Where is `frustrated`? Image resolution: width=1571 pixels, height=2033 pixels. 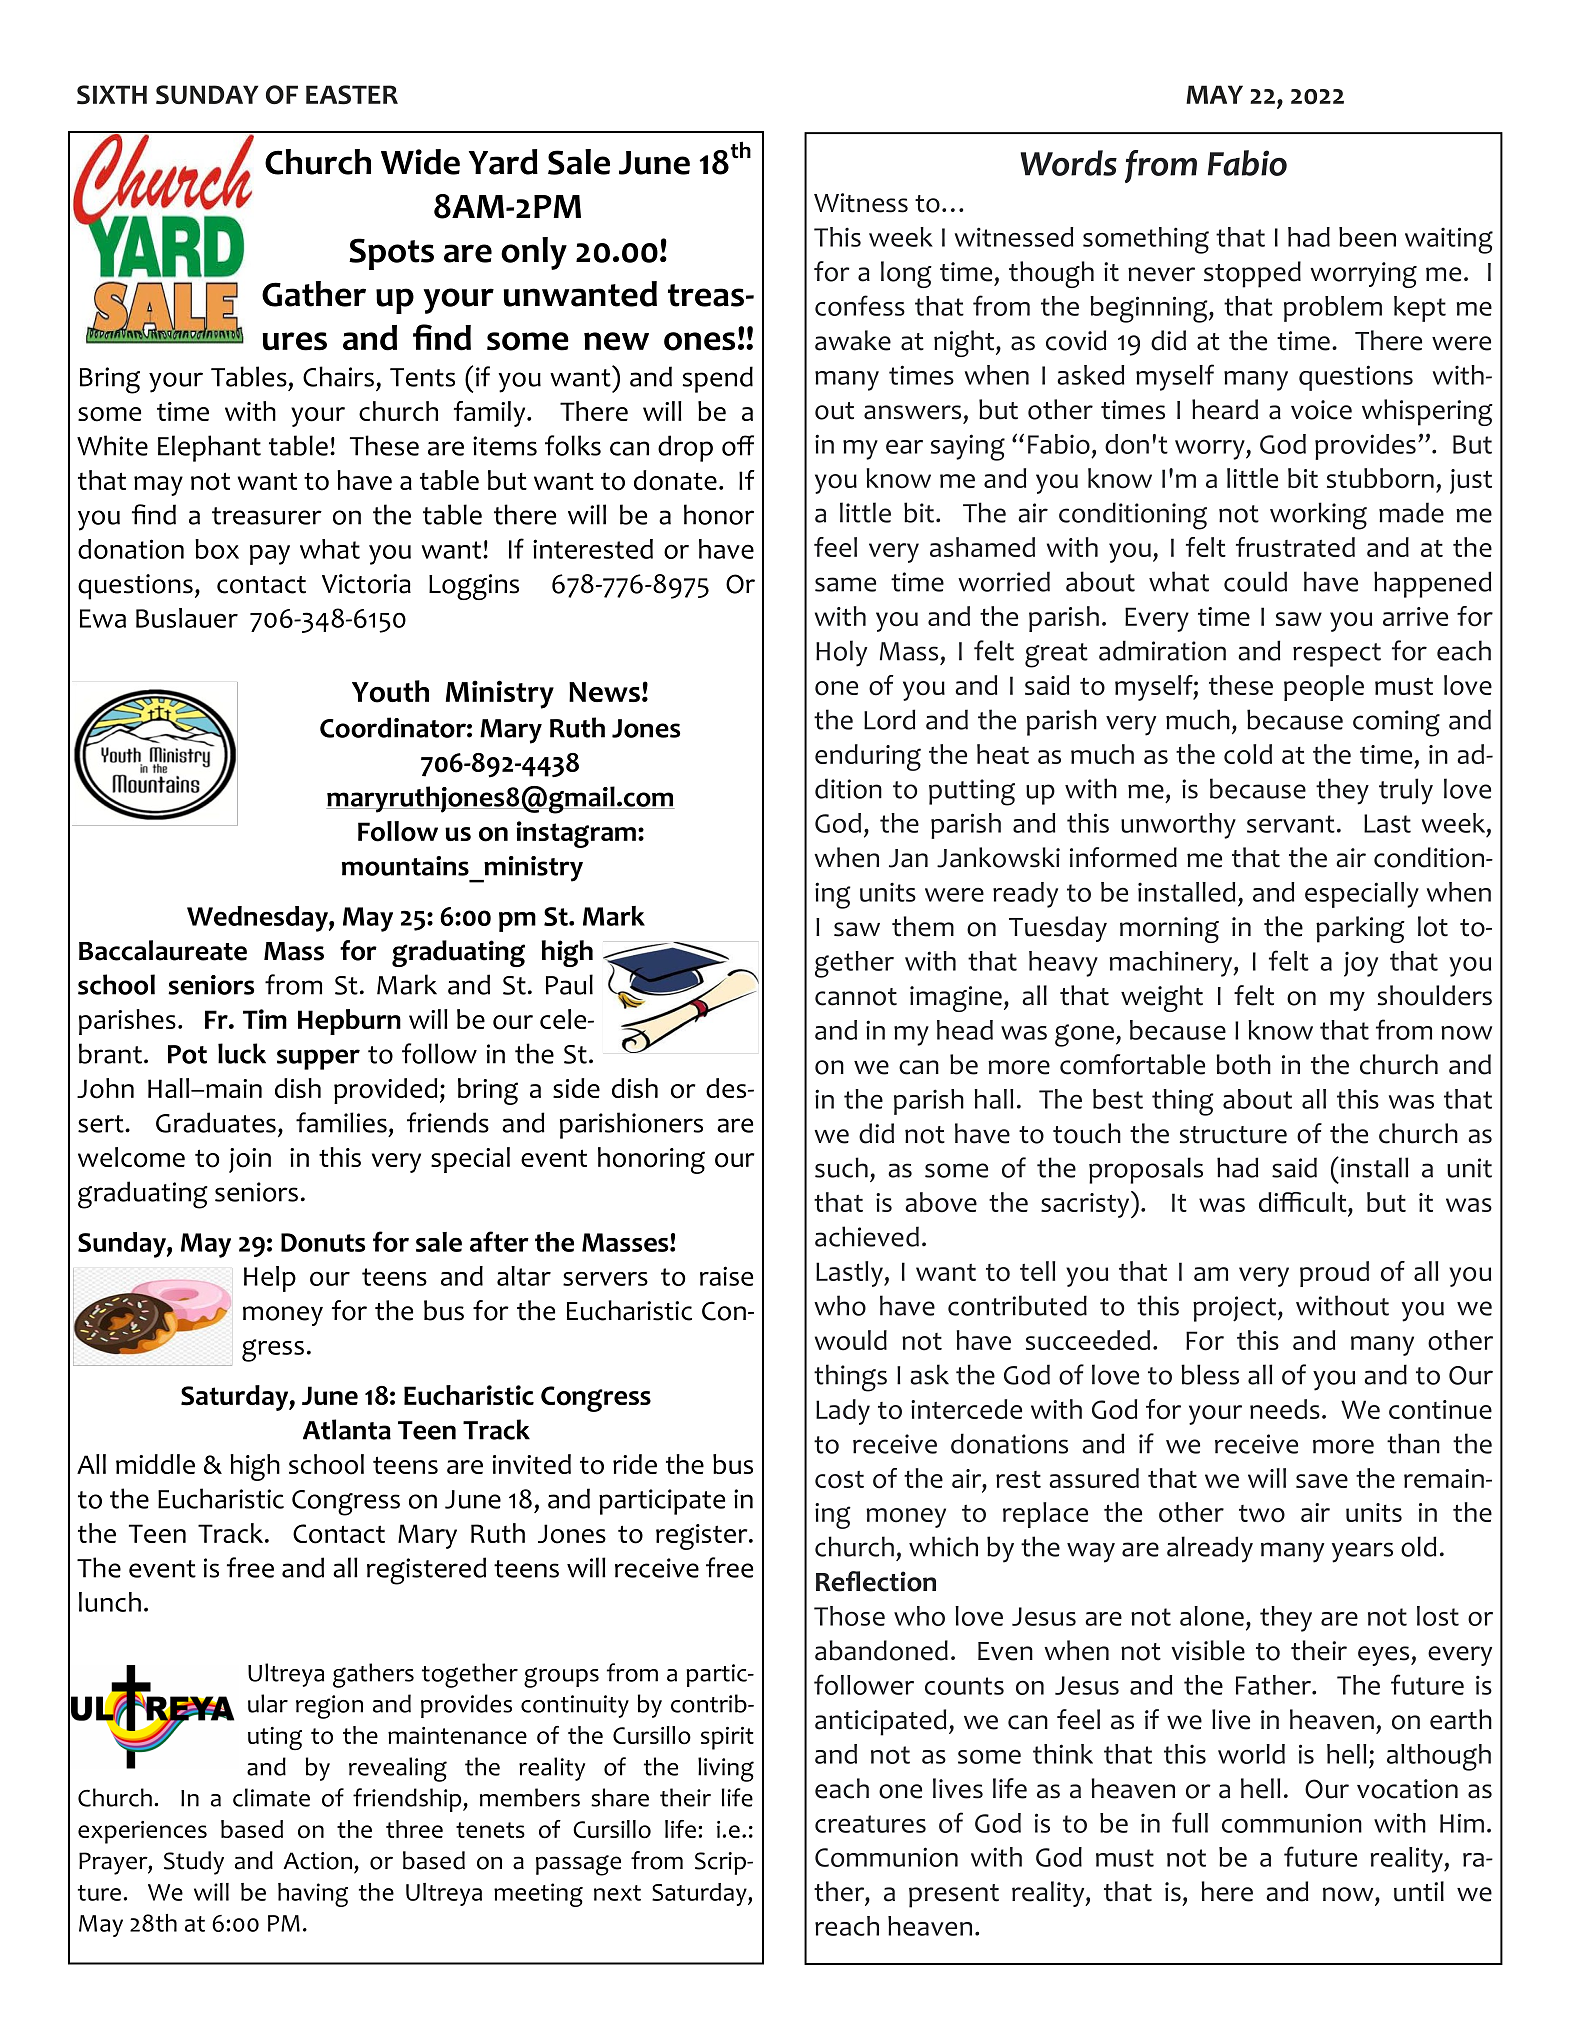 frustrated is located at coordinates (1295, 547).
